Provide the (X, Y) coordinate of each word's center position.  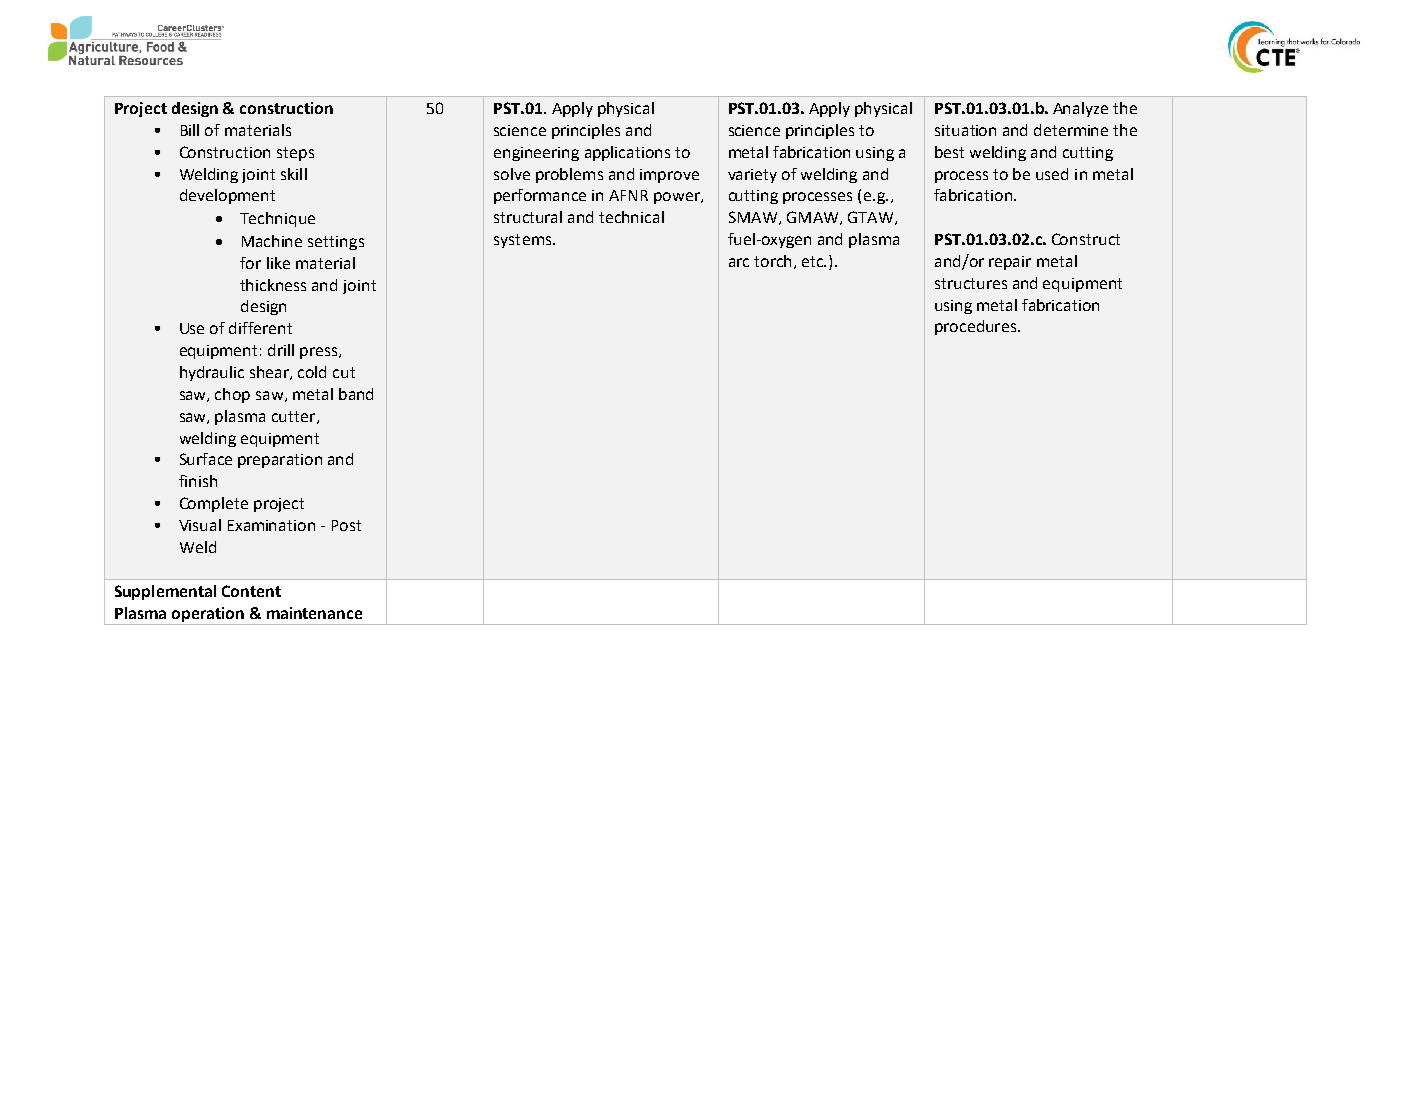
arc (739, 262)
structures (971, 283)
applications (627, 153)
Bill (190, 130)
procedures (977, 327)
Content (251, 591)
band (356, 394)
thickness (273, 285)
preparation (280, 461)
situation (965, 130)
